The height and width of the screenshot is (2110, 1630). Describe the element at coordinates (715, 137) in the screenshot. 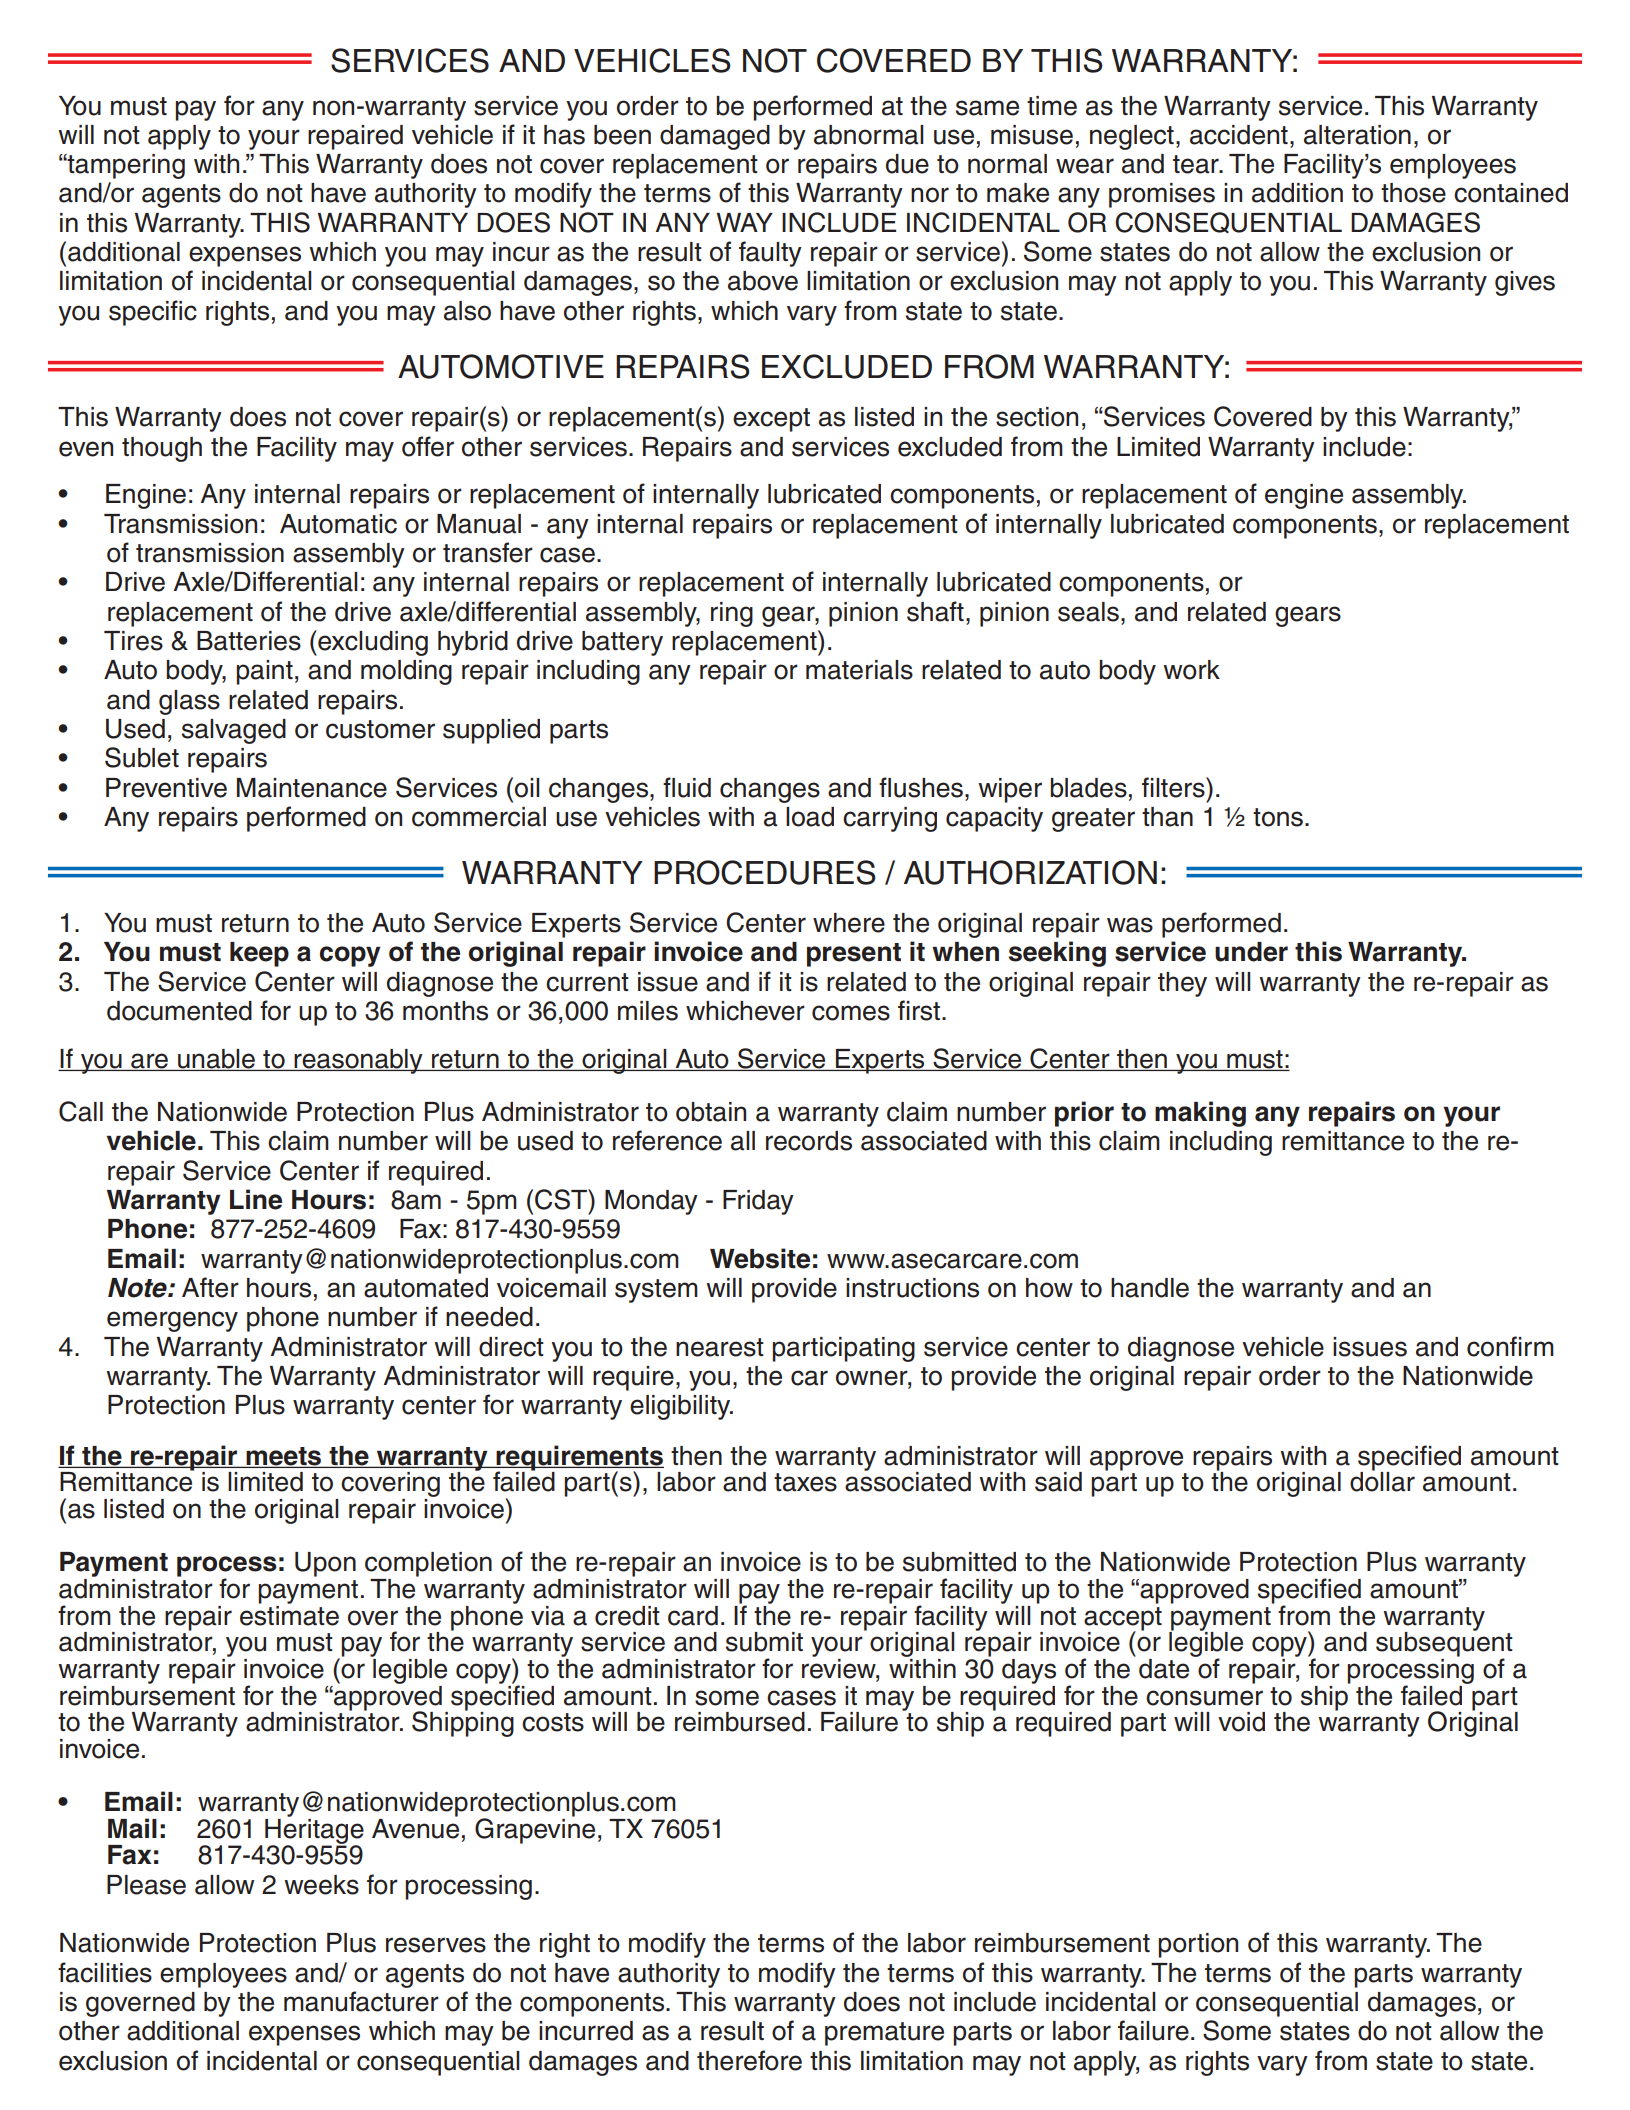

I see `damaged` at that location.
